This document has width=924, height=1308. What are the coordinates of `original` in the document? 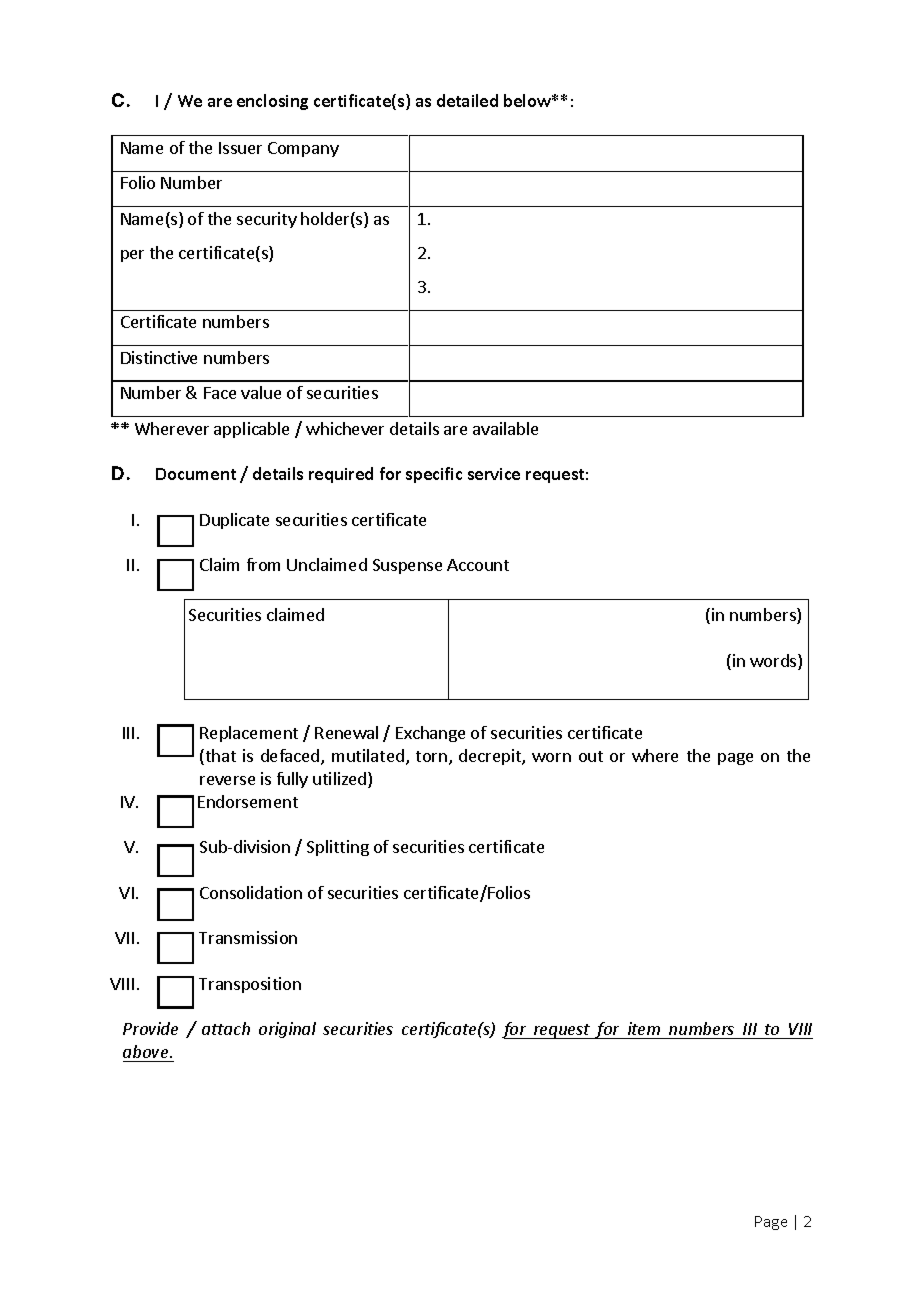 It's located at (287, 1030).
